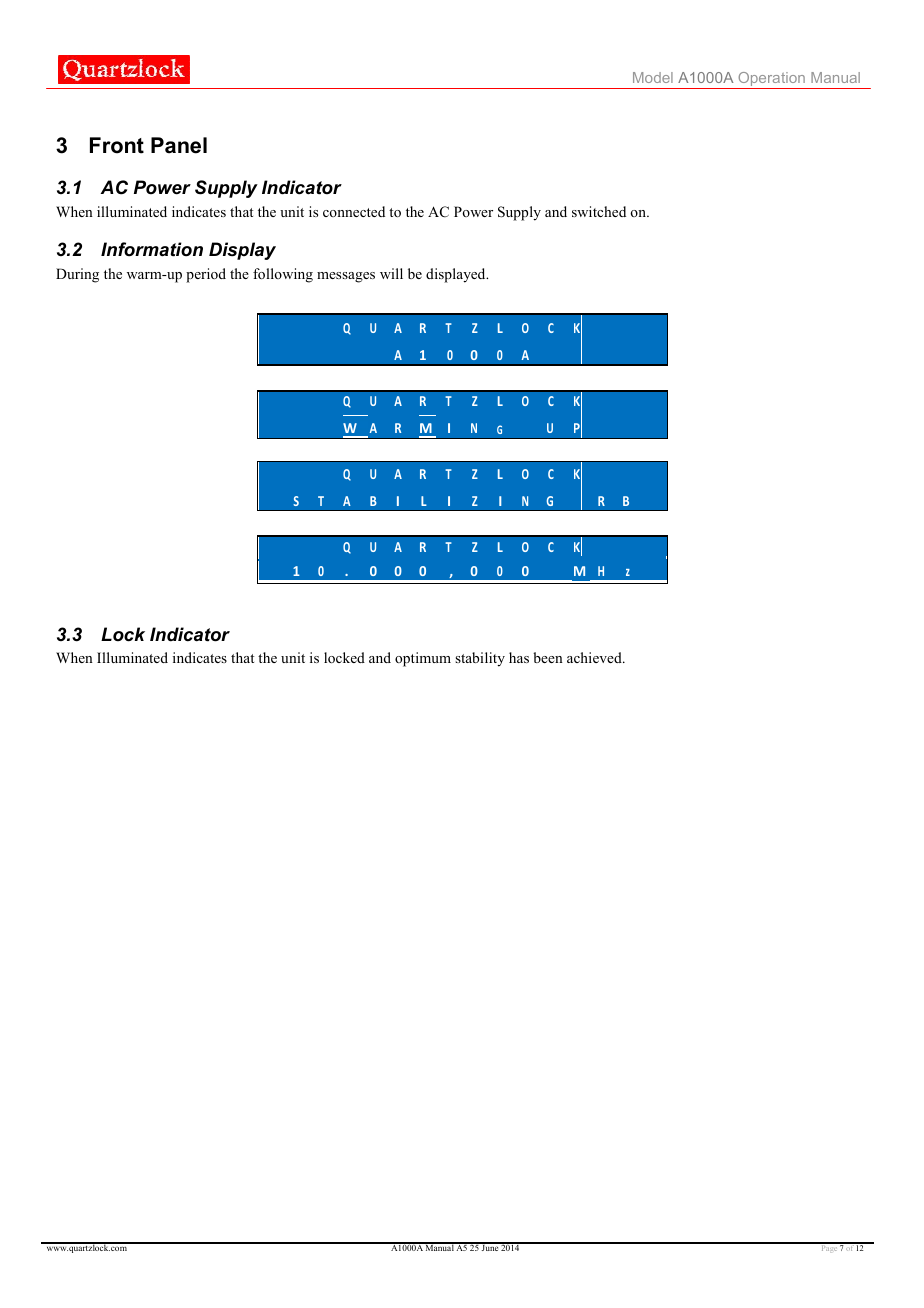 This screenshot has width=924, height=1308. What do you see at coordinates (519, 657) in the screenshot?
I see `has` at bounding box center [519, 657].
